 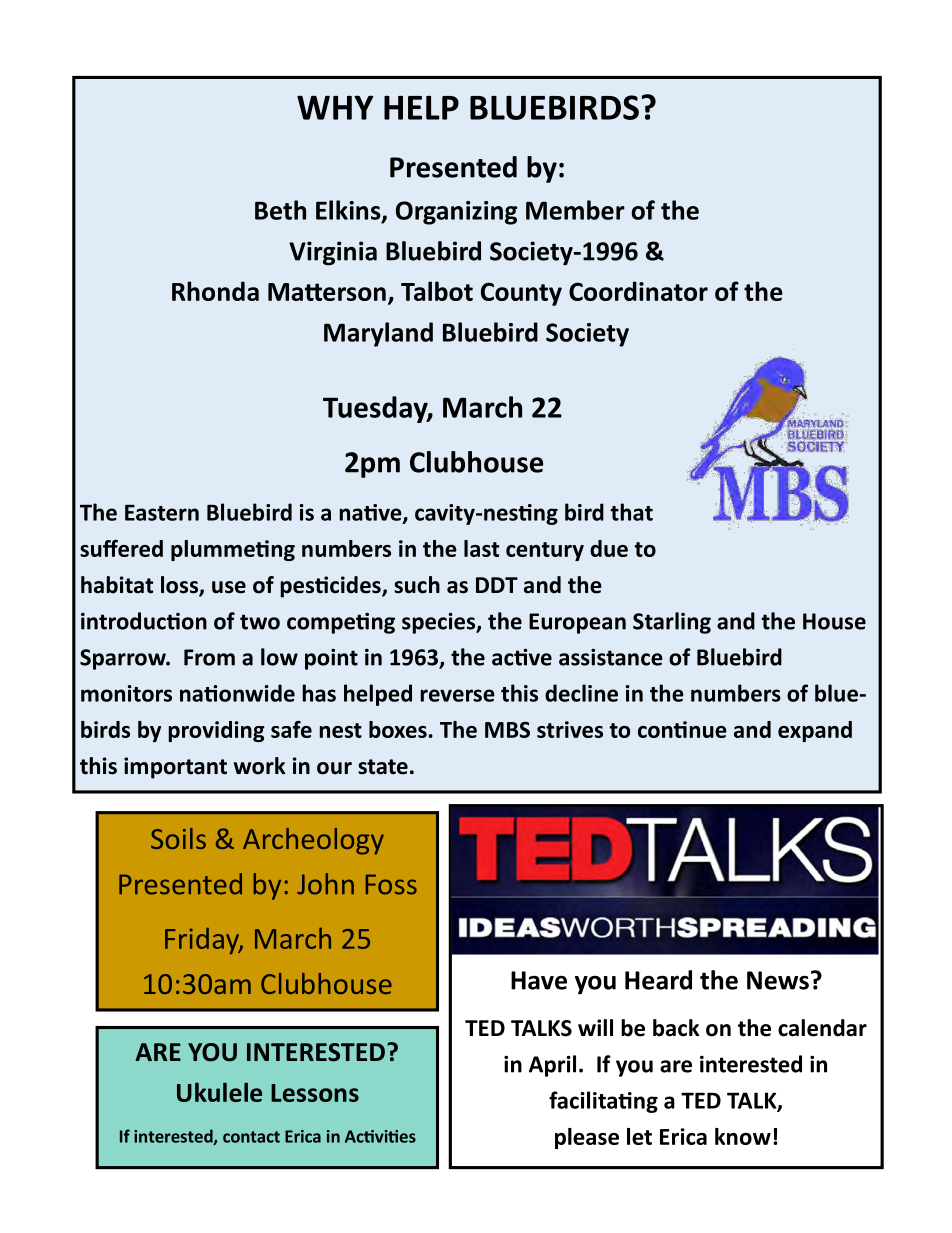 What do you see at coordinates (575, 210) in the screenshot?
I see `Member` at bounding box center [575, 210].
